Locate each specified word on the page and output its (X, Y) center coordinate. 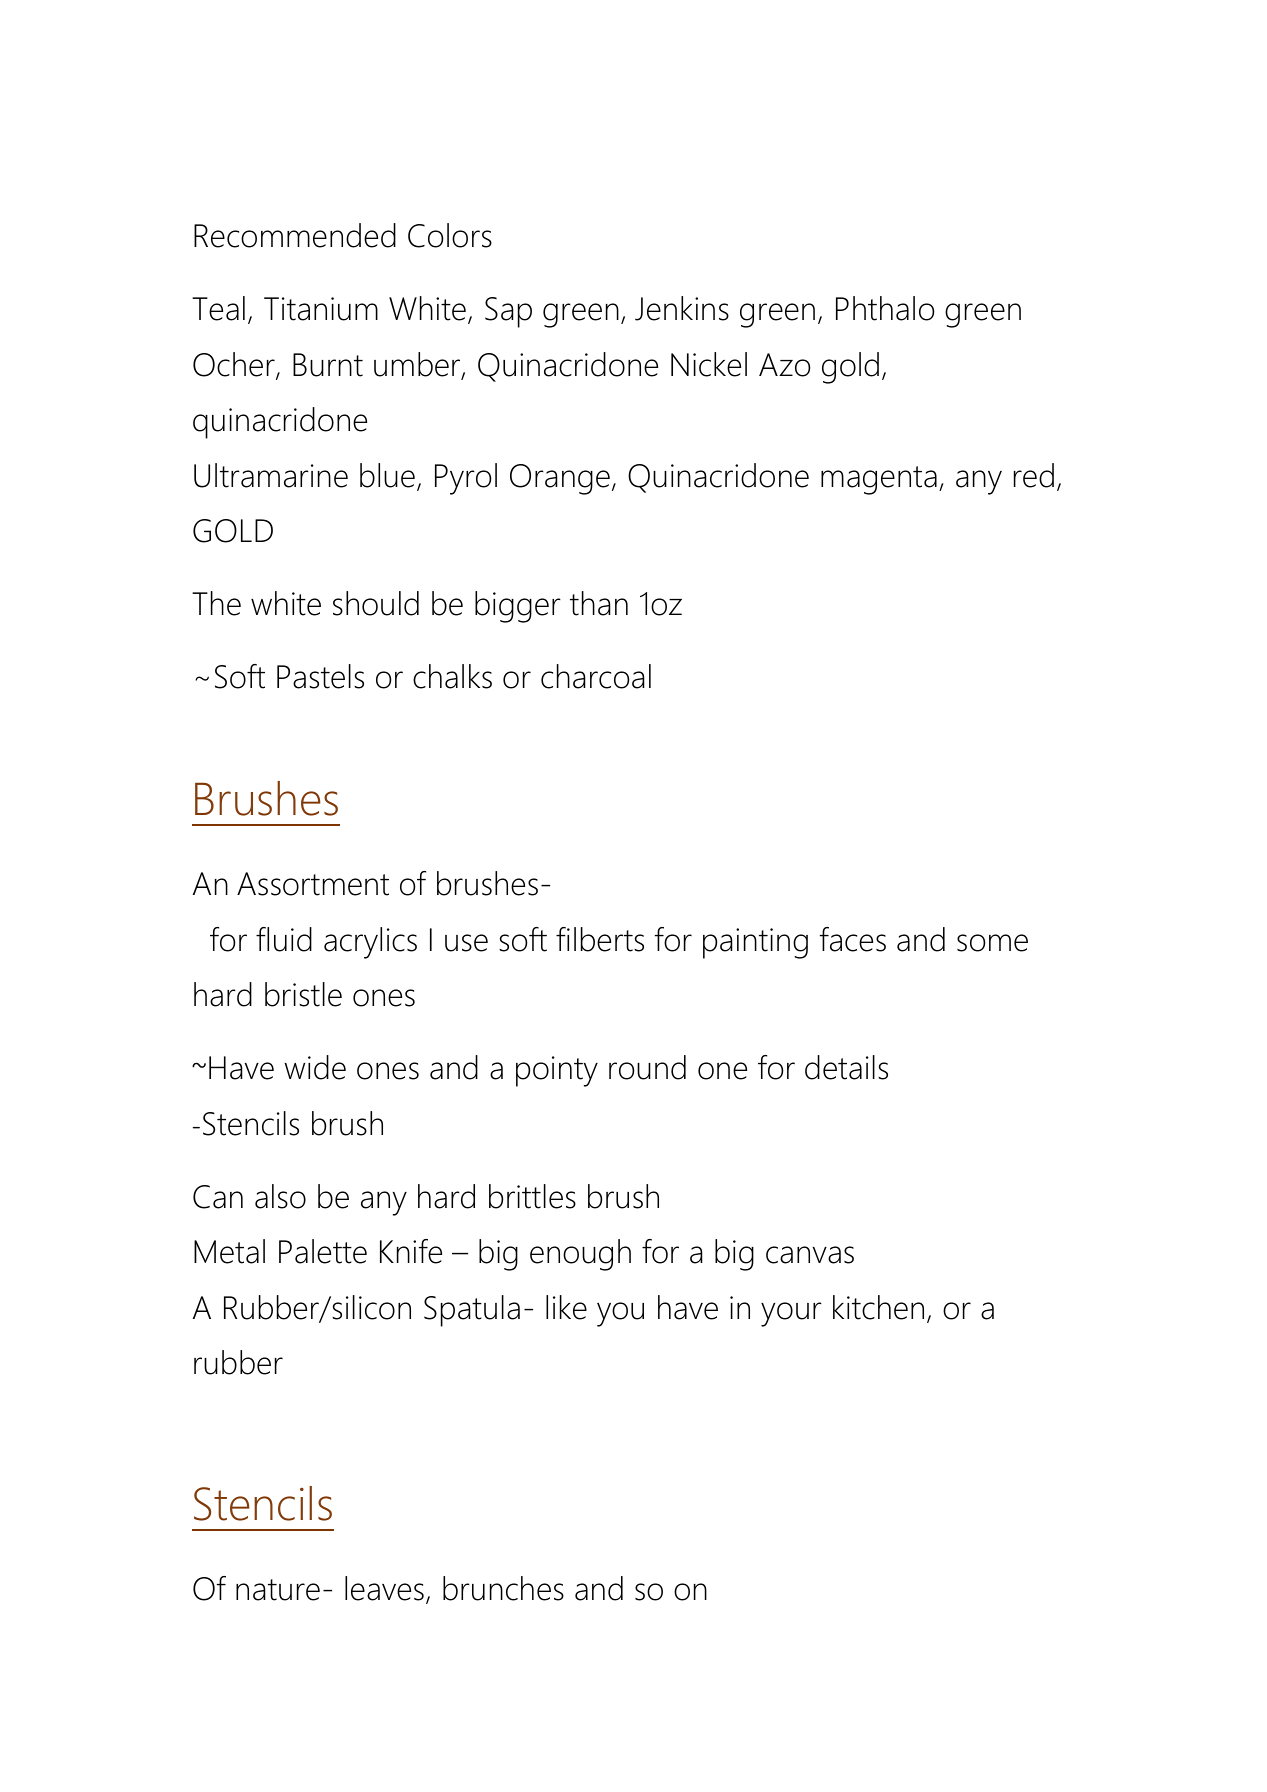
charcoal (596, 676)
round (647, 1067)
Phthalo (885, 308)
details (846, 1067)
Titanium (321, 309)
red (1034, 475)
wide (315, 1067)
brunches (503, 1588)
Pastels (320, 676)
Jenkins (682, 308)
